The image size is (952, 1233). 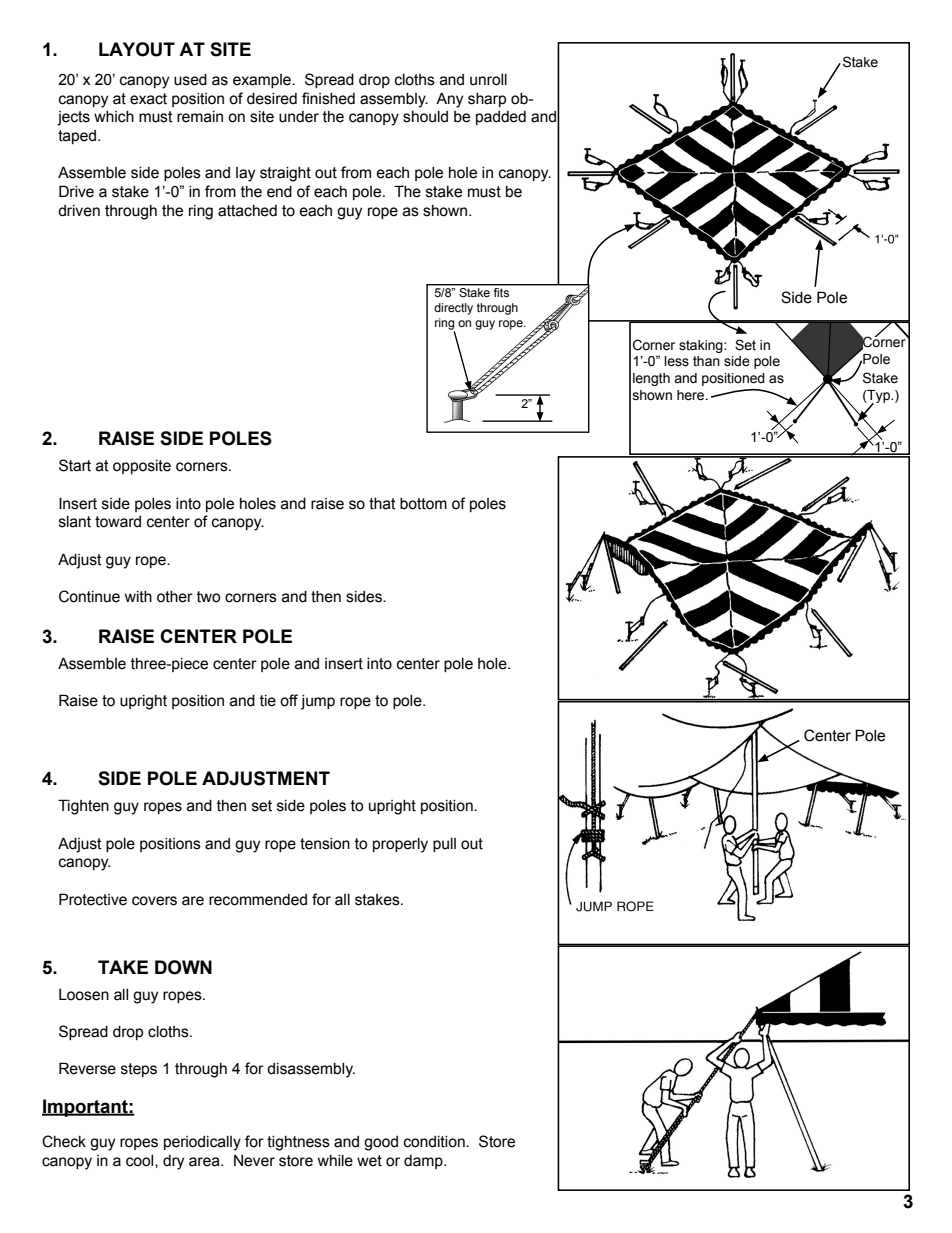 What do you see at coordinates (148, 99) in the document?
I see `exact` at bounding box center [148, 99].
